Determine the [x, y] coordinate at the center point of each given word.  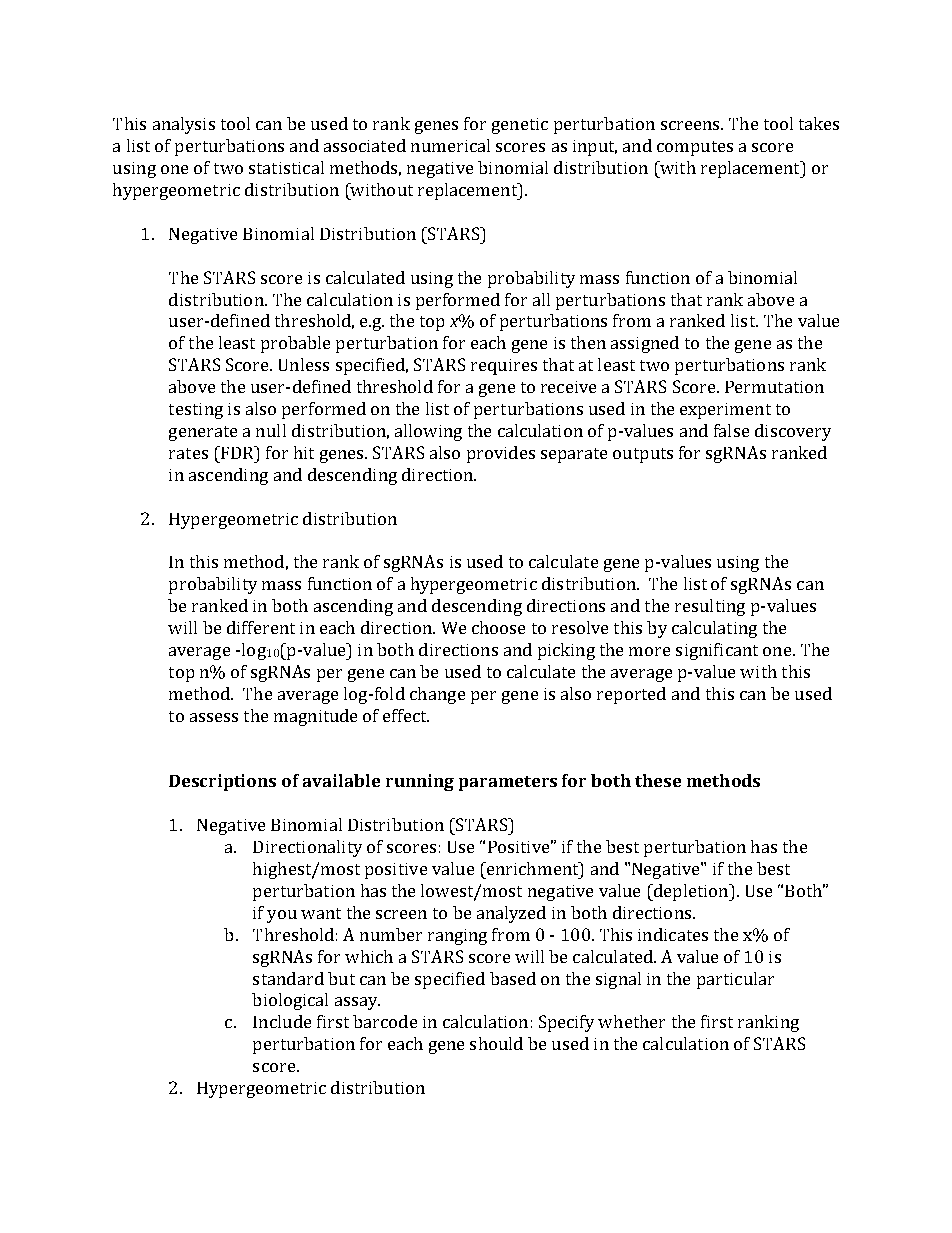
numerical [450, 145]
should [496, 1043]
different [261, 627]
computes [695, 148]
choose [498, 627]
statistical [286, 167]
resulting [710, 607]
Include [282, 1021]
